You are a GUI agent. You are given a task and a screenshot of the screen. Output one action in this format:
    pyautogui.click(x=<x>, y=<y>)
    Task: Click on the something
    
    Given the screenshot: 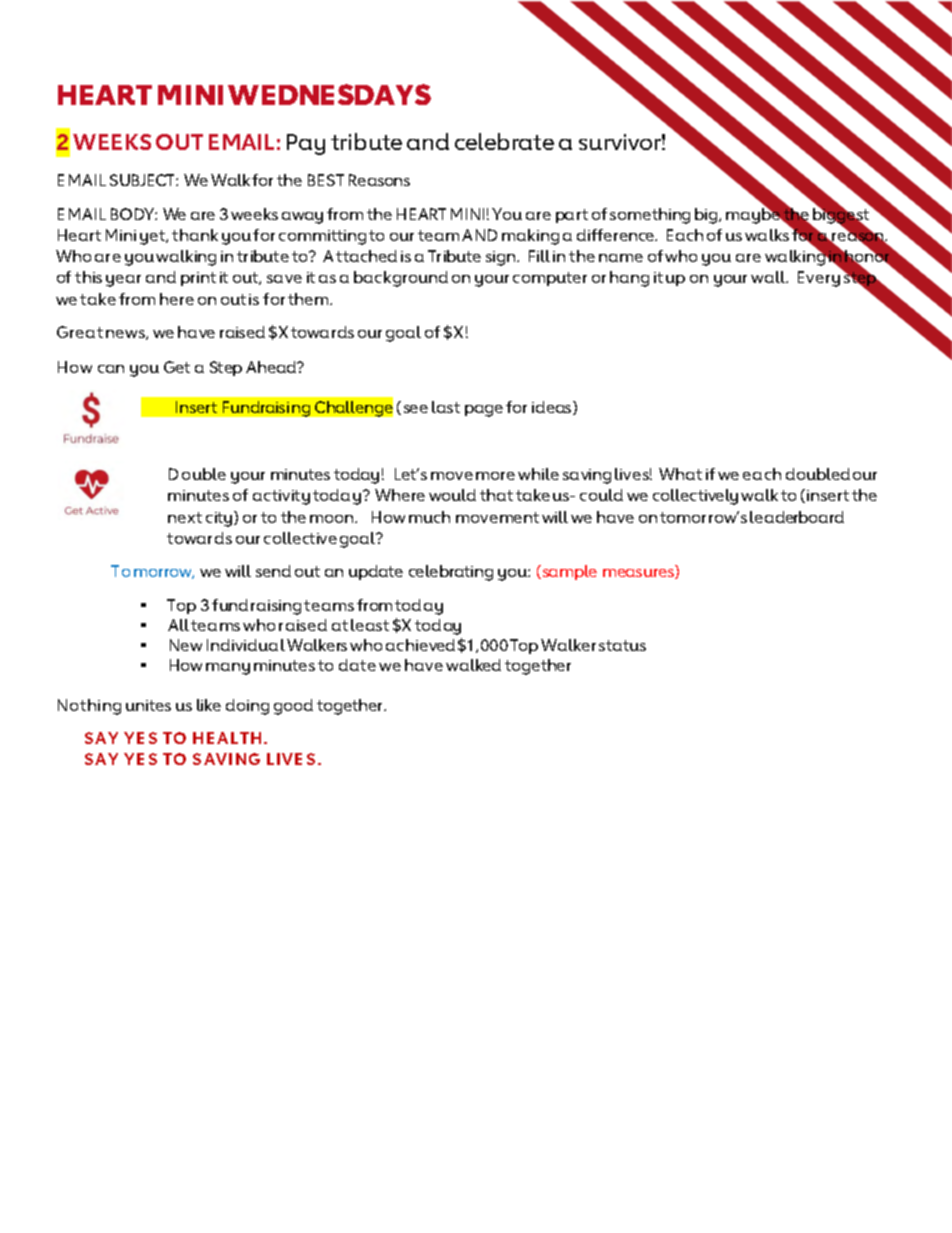 What is the action you would take?
    pyautogui.click(x=650, y=216)
